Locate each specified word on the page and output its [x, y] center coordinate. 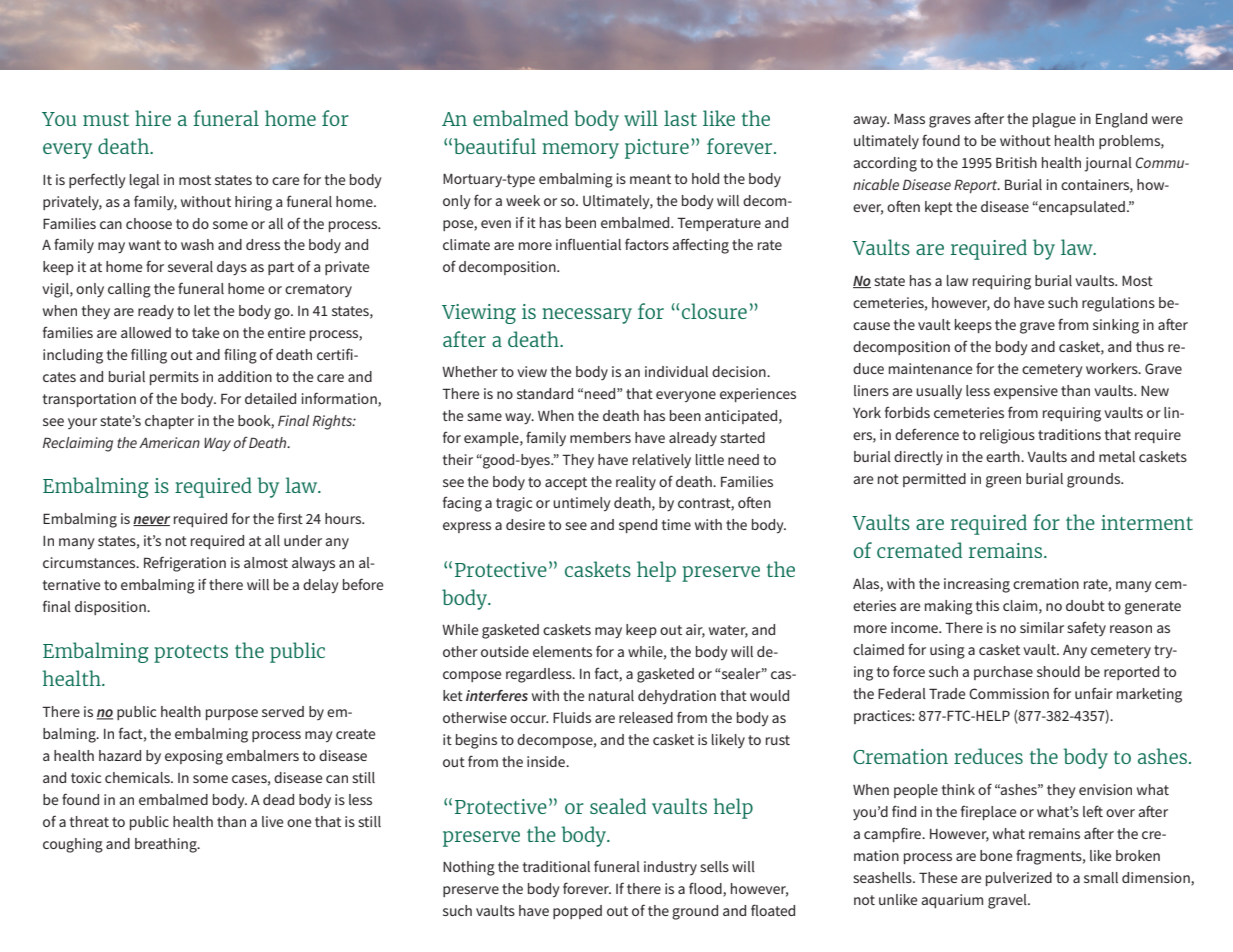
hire [153, 118]
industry [670, 868]
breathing [167, 845]
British [1016, 162]
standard [545, 393]
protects [191, 654]
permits [174, 378]
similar [1042, 627]
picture [657, 149]
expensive [1026, 392]
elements [562, 651]
